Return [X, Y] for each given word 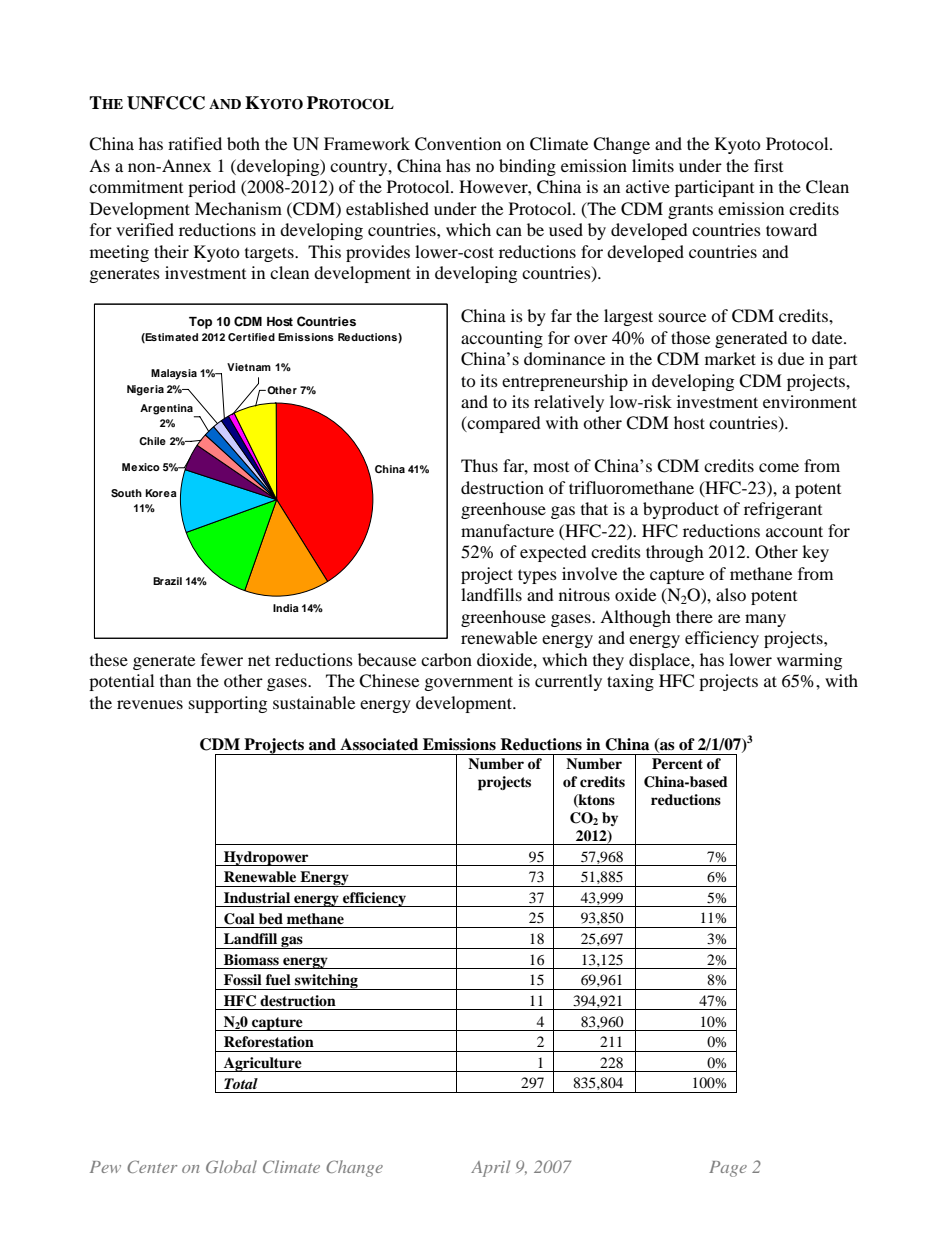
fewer [222, 659]
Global [231, 1166]
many [765, 620]
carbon [446, 659]
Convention [458, 144]
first [768, 165]
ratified [195, 143]
